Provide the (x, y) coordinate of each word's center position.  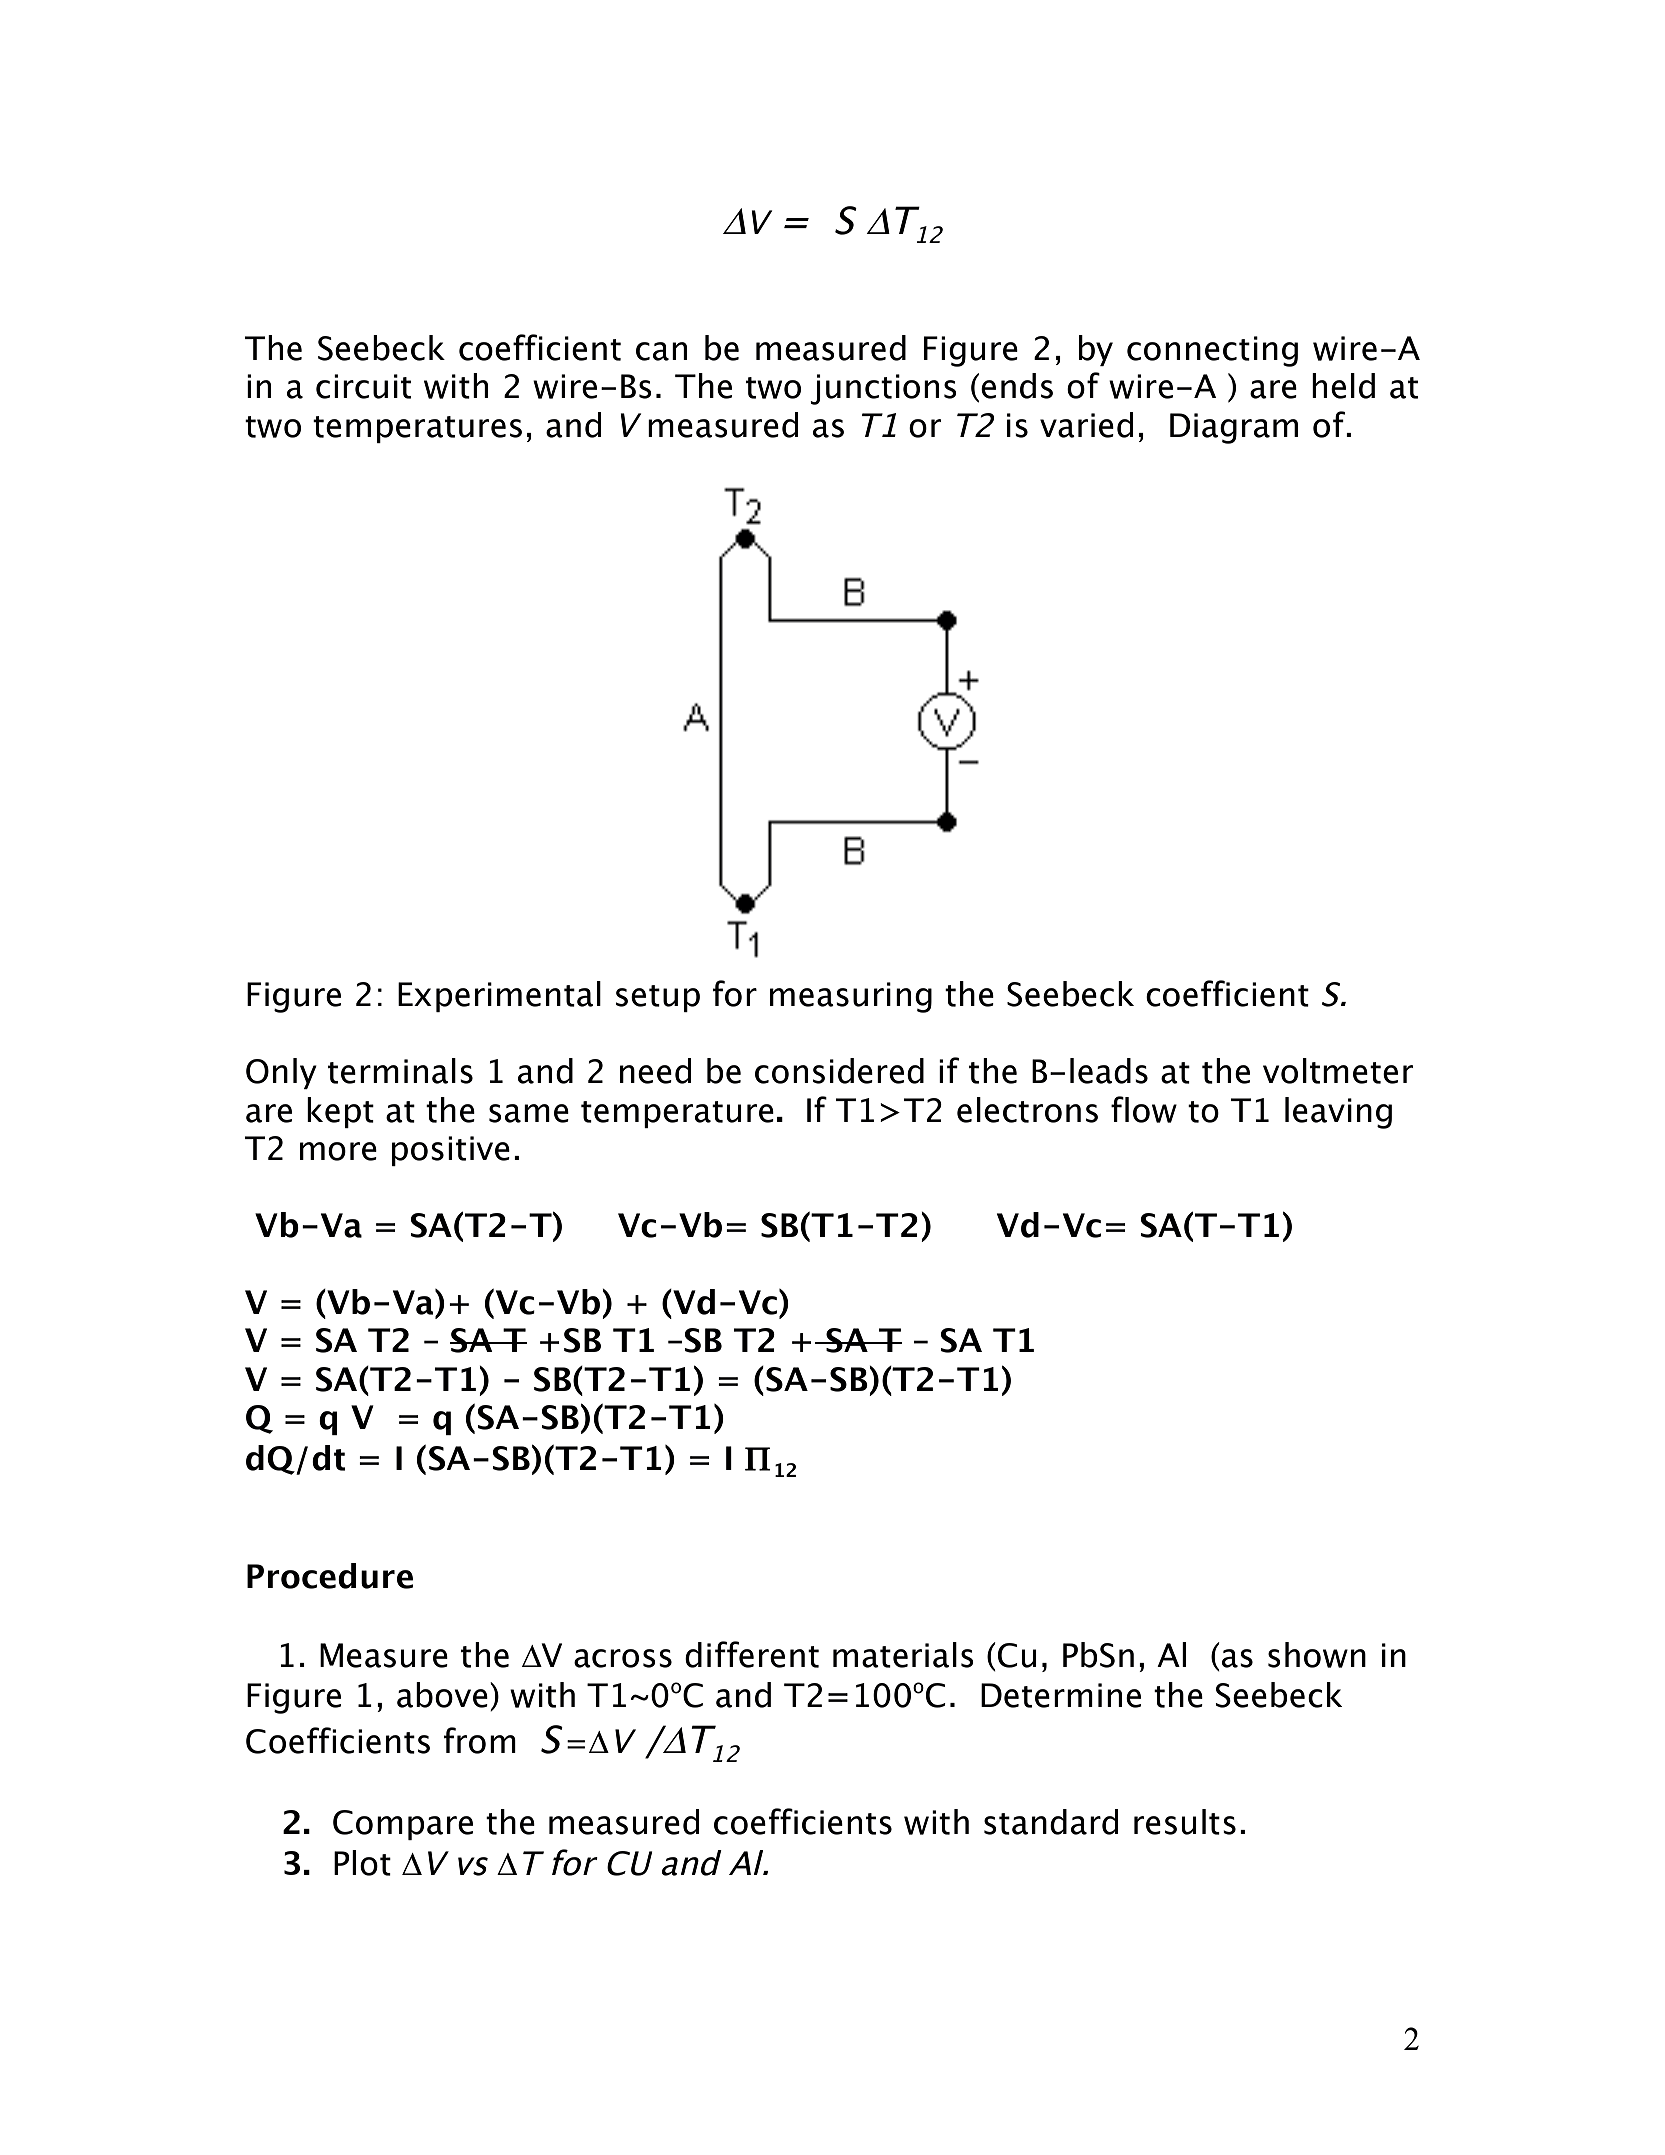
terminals (400, 1071)
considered (839, 1071)
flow (1144, 1109)
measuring (851, 997)
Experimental (499, 996)
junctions (883, 389)
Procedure (330, 1576)
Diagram (1234, 428)
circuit (363, 386)
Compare (403, 1825)
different (752, 1654)
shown (1317, 1655)
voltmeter (1338, 1071)
